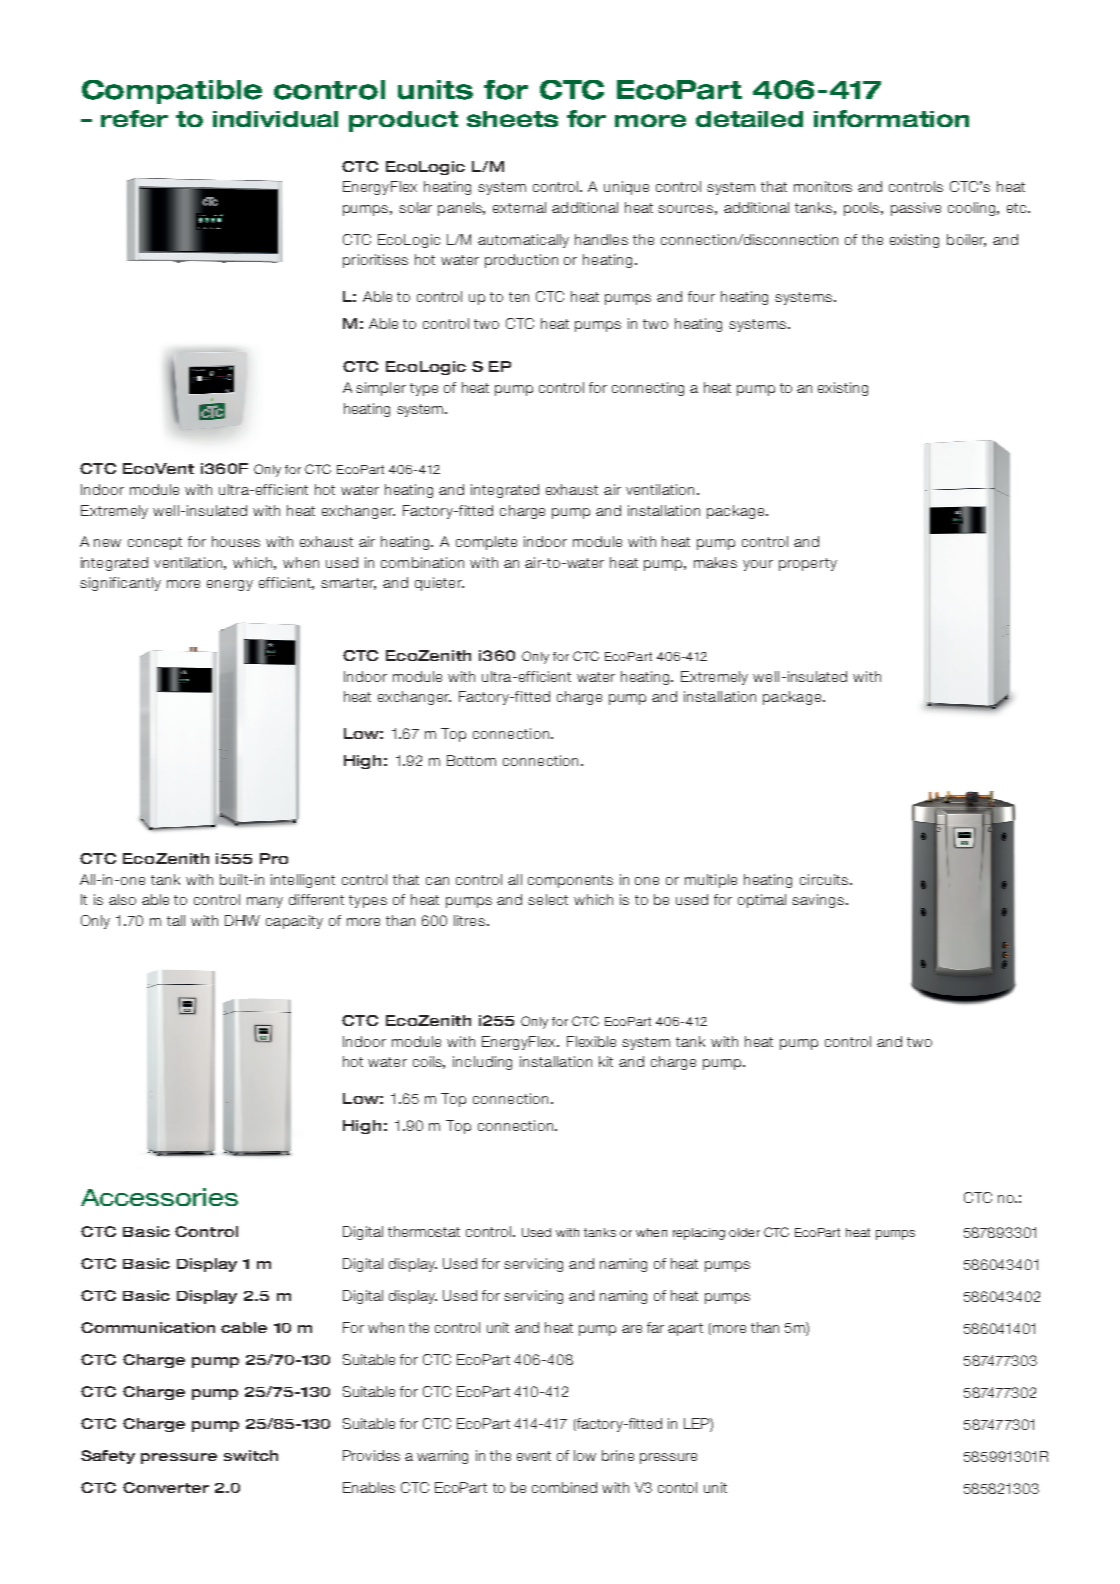  I want to click on contol, so click(677, 1487).
